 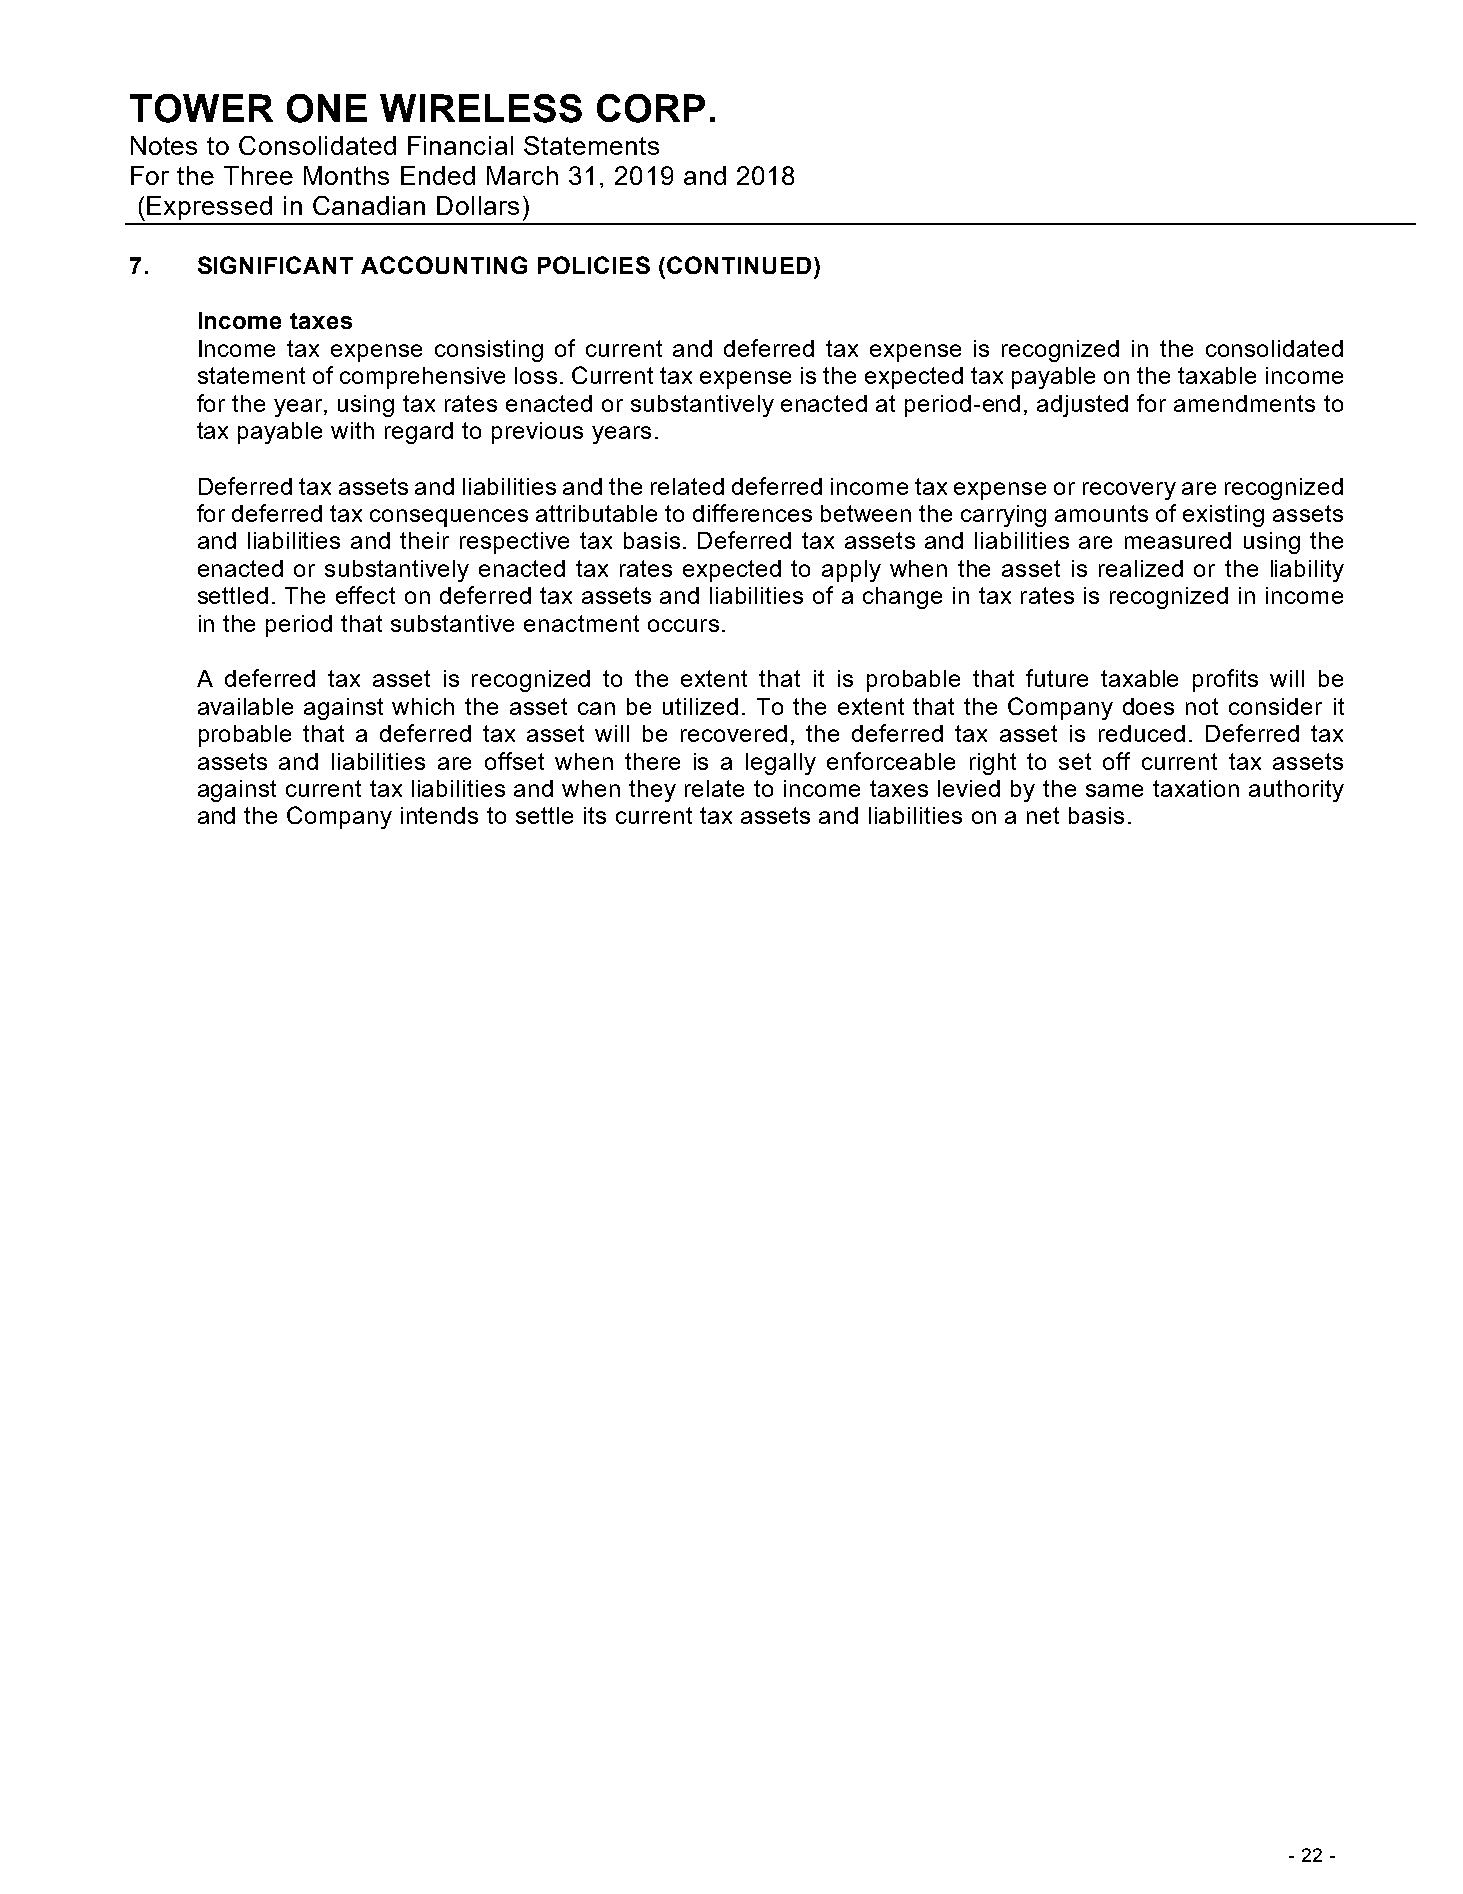 I want to click on profits, so click(x=1225, y=680).
